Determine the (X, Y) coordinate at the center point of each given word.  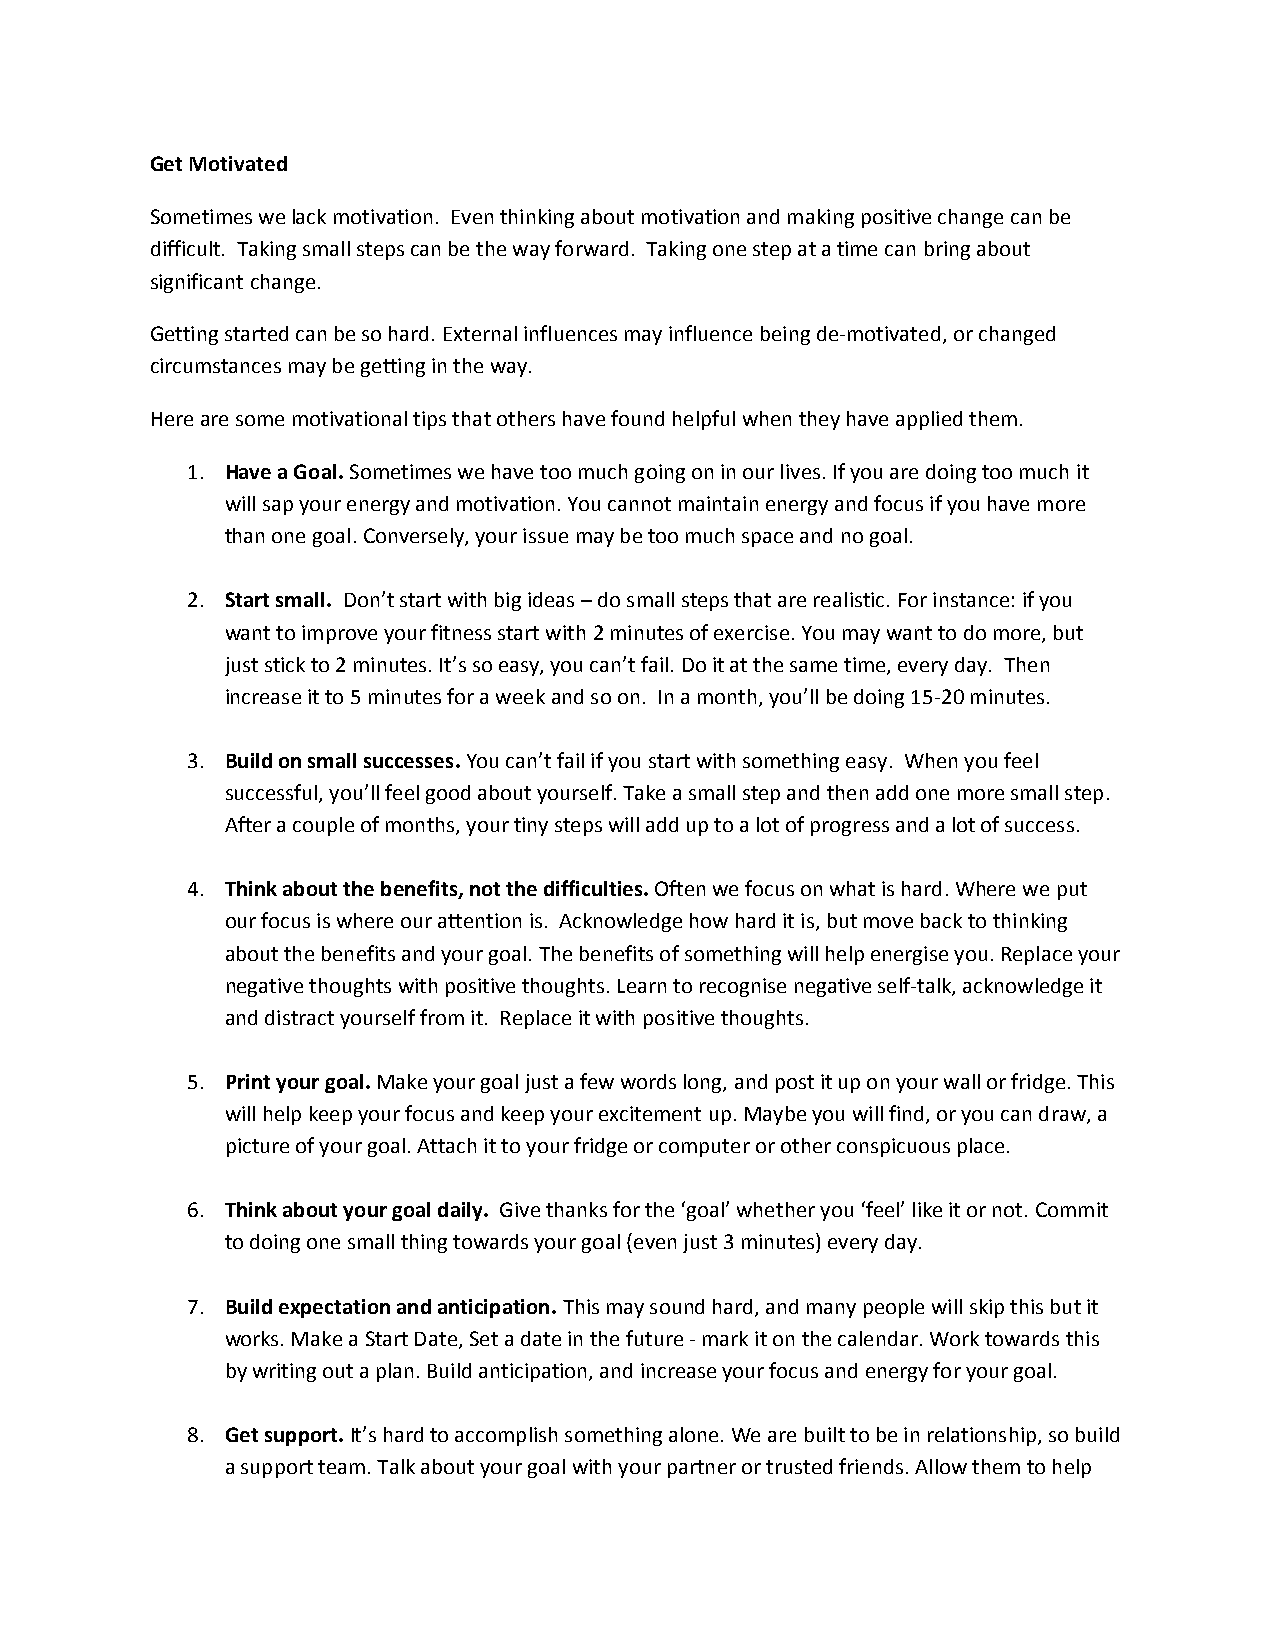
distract (299, 1017)
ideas (551, 599)
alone (693, 1434)
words (648, 1081)
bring (947, 250)
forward (591, 248)
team (341, 1467)
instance (971, 599)
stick (285, 664)
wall (962, 1081)
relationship (982, 1436)
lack (309, 216)
